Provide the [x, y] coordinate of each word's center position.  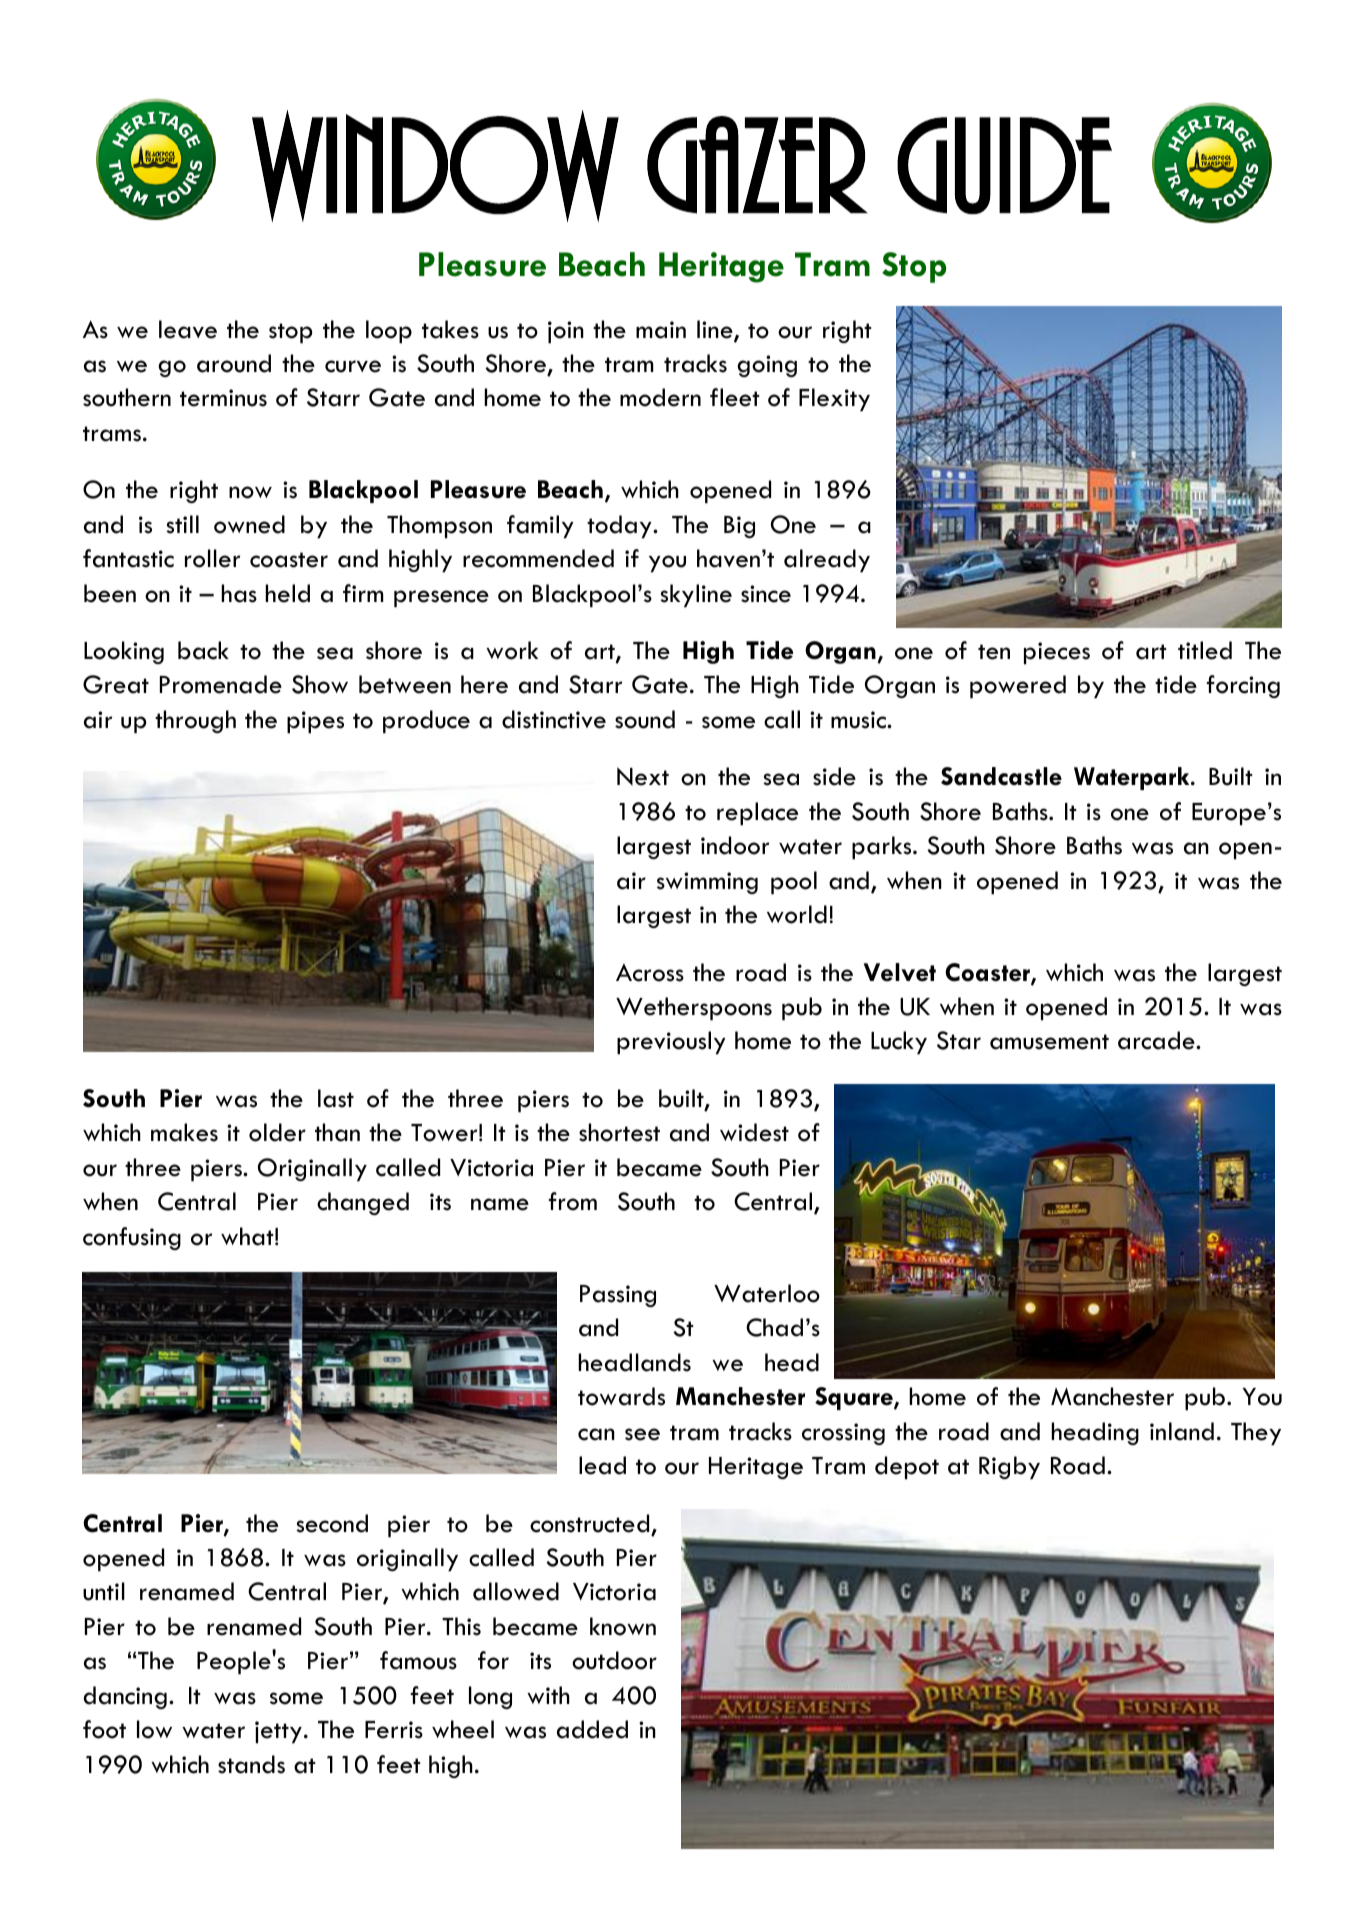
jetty [278, 1732]
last [336, 1098]
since [766, 594]
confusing [132, 1238]
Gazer [756, 165]
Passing [618, 1296]
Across [650, 972]
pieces [1057, 653]
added [592, 1729]
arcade [1157, 1040]
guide [1004, 165]
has [239, 593]
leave [188, 329]
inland [1182, 1431]
